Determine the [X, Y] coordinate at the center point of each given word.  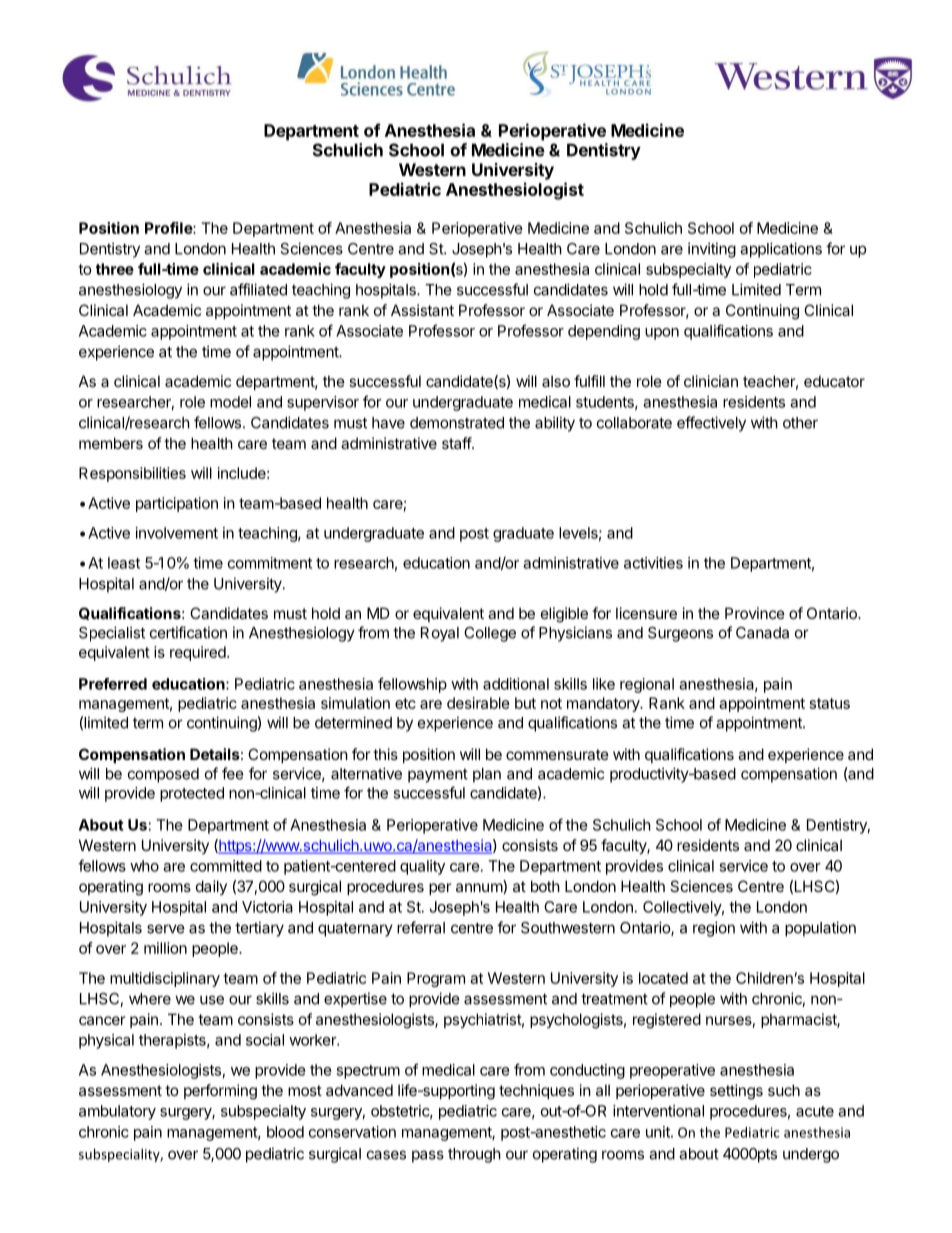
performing [220, 1092]
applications [781, 250]
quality [422, 867]
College [490, 634]
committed [226, 866]
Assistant [422, 310]
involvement [177, 533]
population [820, 929]
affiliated [258, 289]
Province [755, 613]
